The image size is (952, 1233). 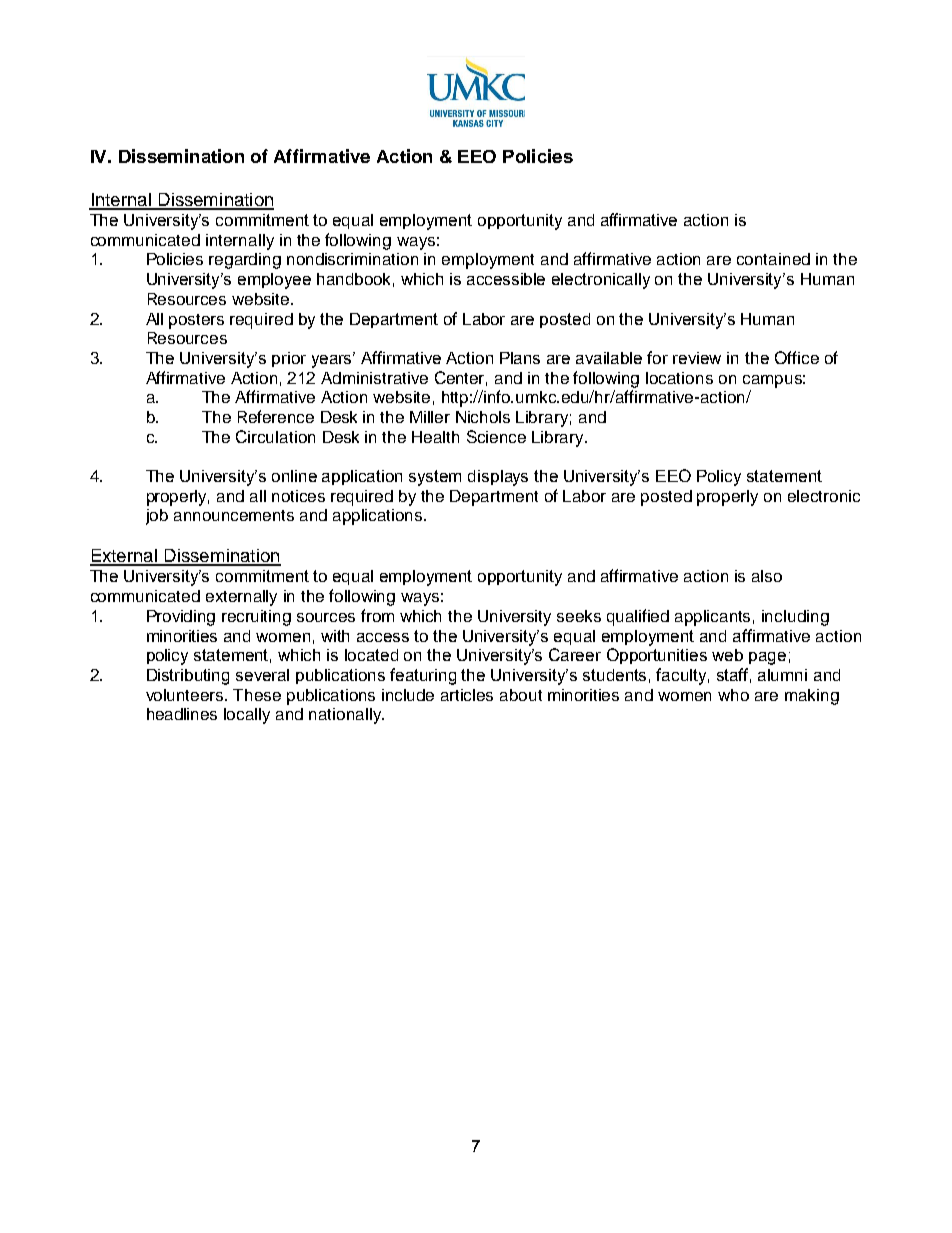 I want to click on regarding, so click(x=245, y=261).
